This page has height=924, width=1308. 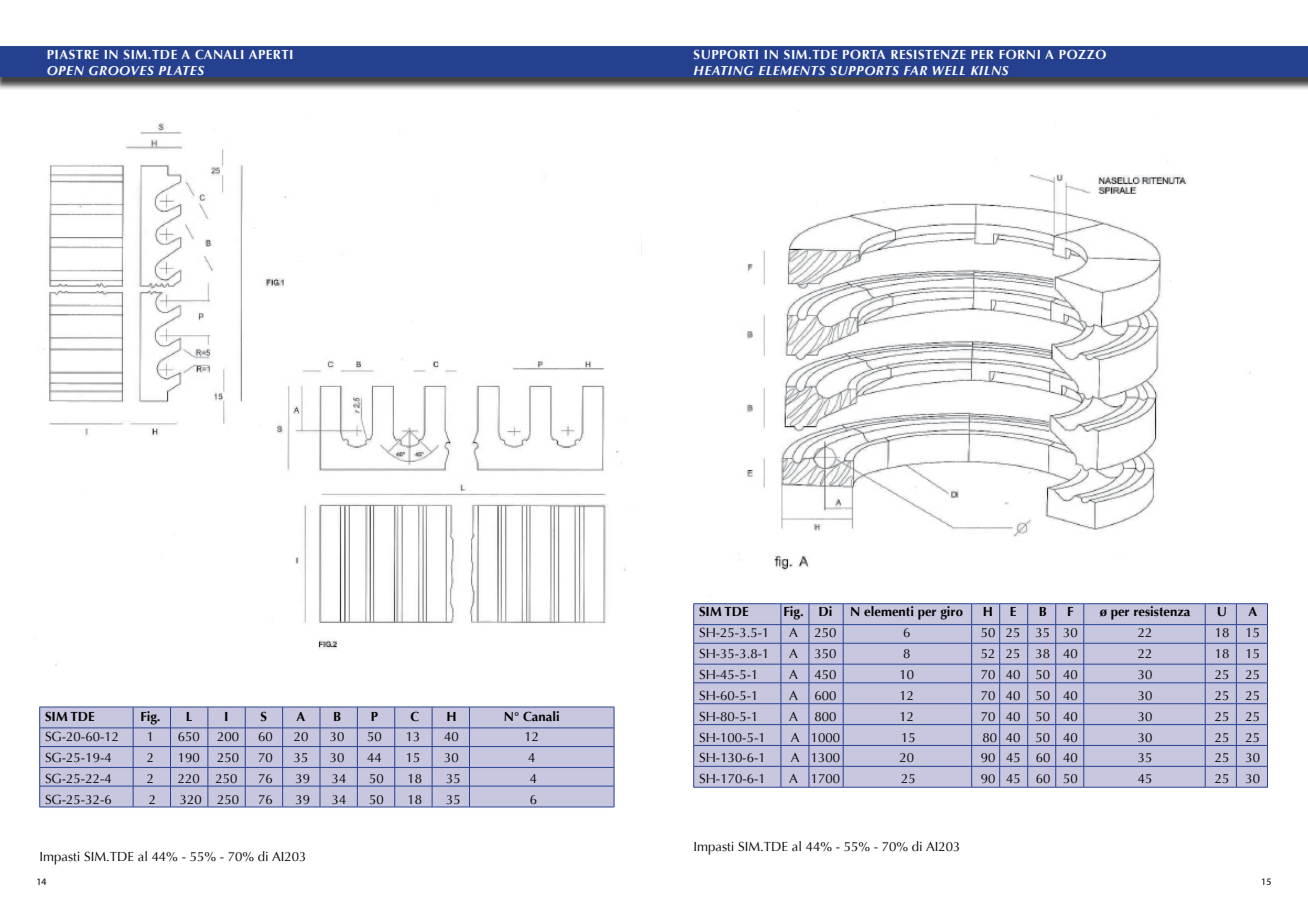 What do you see at coordinates (915, 70) in the page?
I see `far` at bounding box center [915, 70].
